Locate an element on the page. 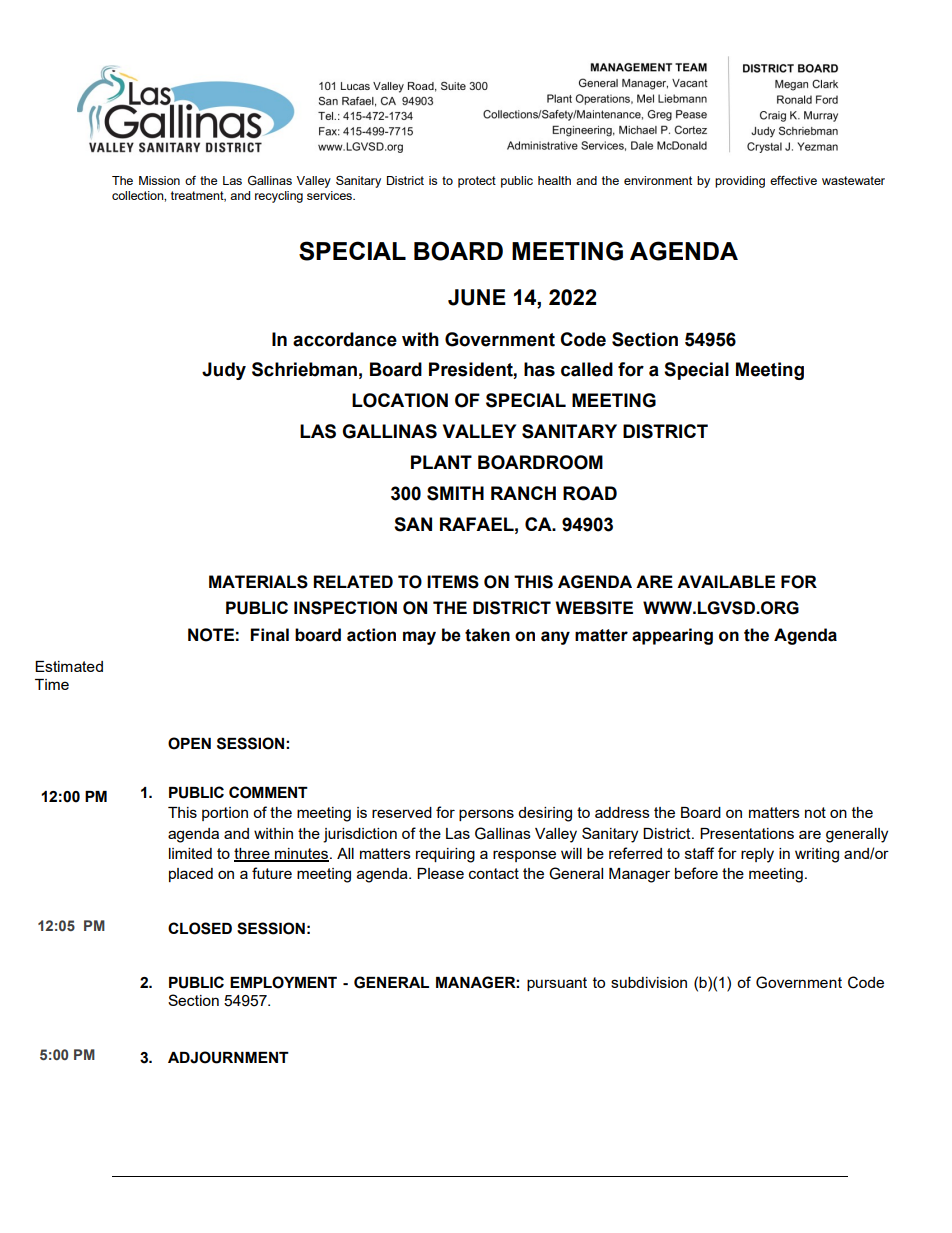 This image has height=1233, width=952. called is located at coordinates (587, 369).
